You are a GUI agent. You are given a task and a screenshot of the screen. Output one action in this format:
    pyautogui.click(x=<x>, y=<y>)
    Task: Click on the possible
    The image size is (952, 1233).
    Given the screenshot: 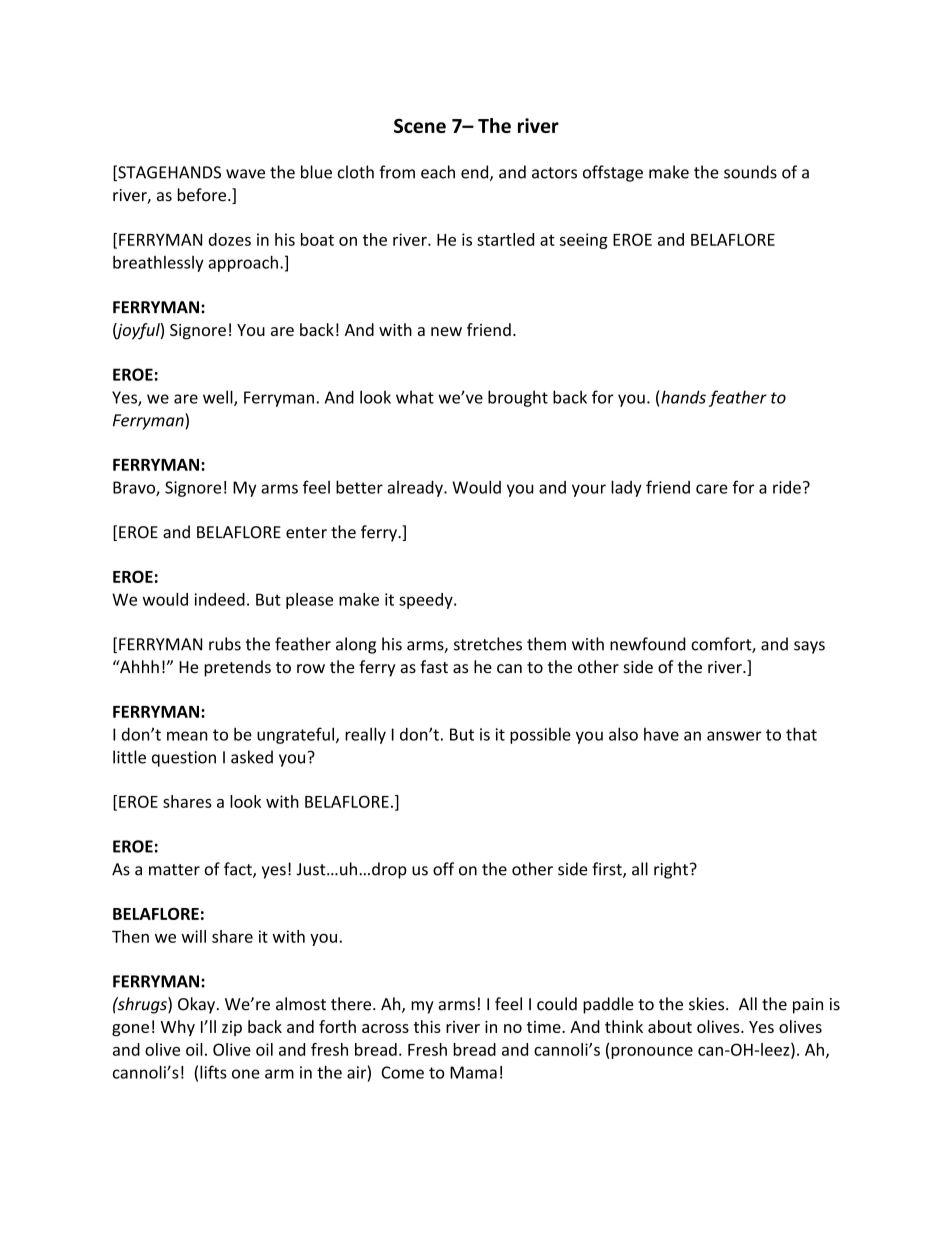 What is the action you would take?
    pyautogui.click(x=540, y=736)
